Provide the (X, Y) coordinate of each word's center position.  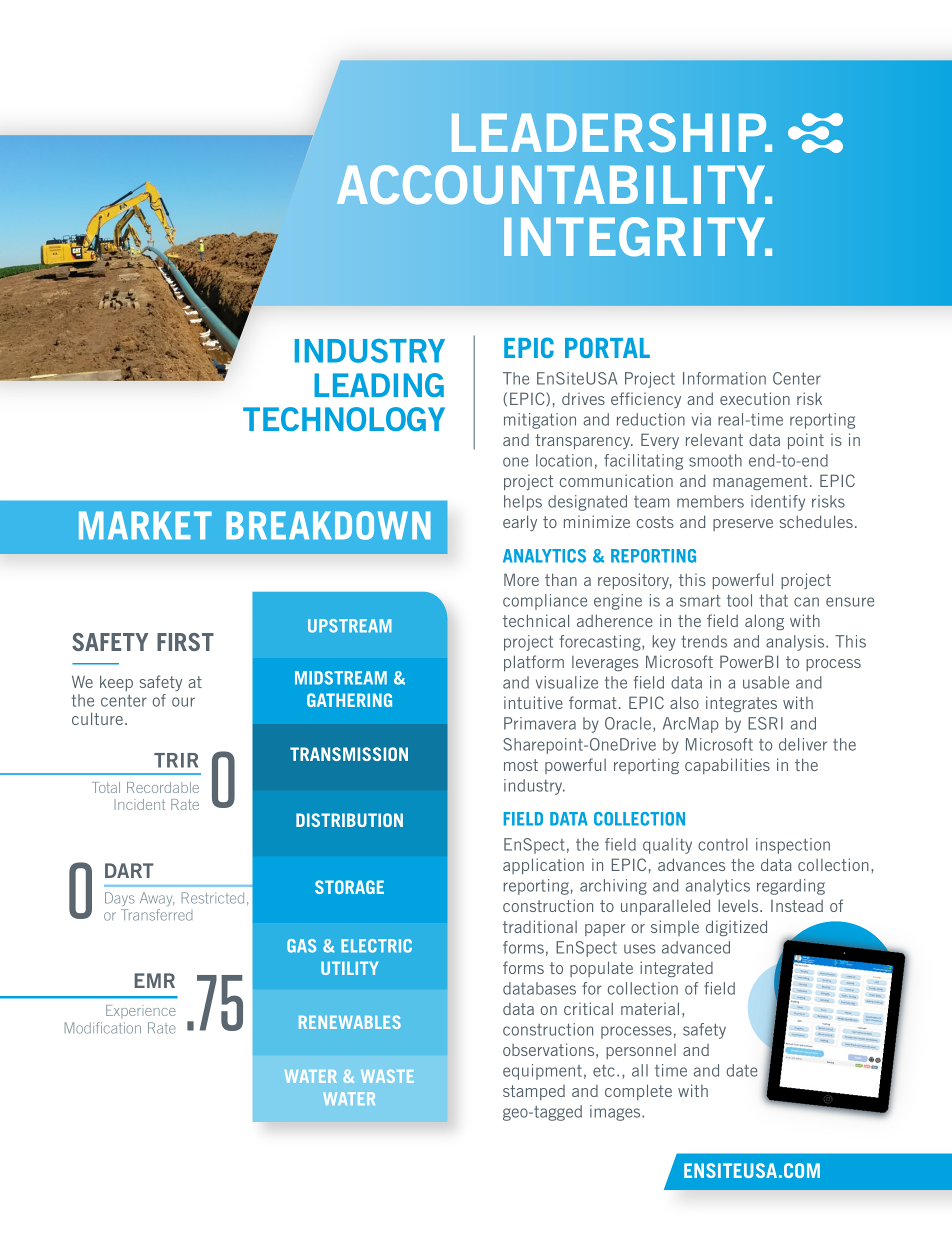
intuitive (533, 702)
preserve (743, 525)
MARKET (145, 525)
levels (739, 905)
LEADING (379, 385)
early (520, 523)
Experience (141, 1012)
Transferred (156, 915)
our (183, 702)
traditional (540, 926)
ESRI (765, 723)
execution (755, 398)
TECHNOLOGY (344, 419)
